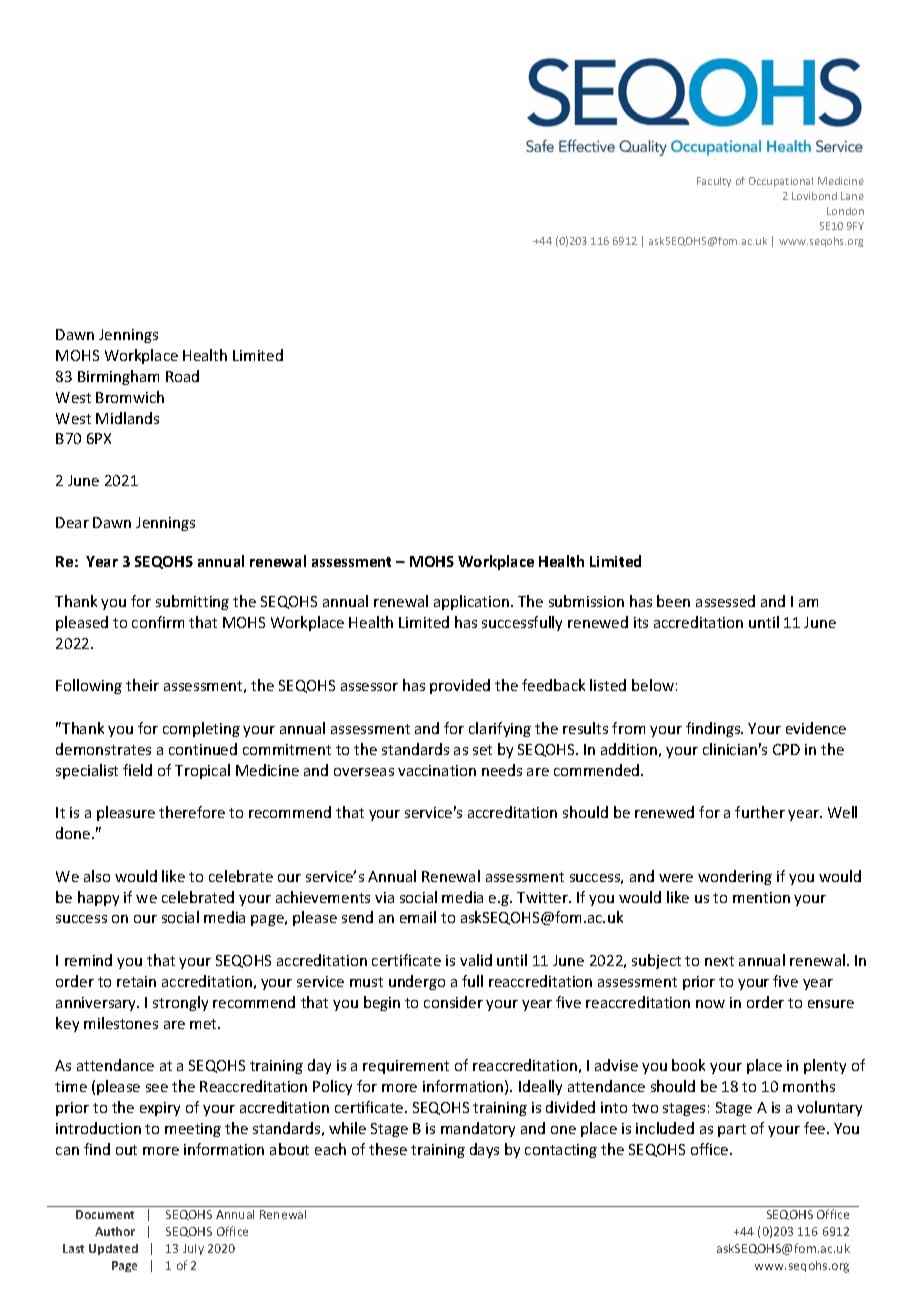 The image size is (924, 1308). What do you see at coordinates (725, 601) in the screenshot?
I see `assessed` at bounding box center [725, 601].
